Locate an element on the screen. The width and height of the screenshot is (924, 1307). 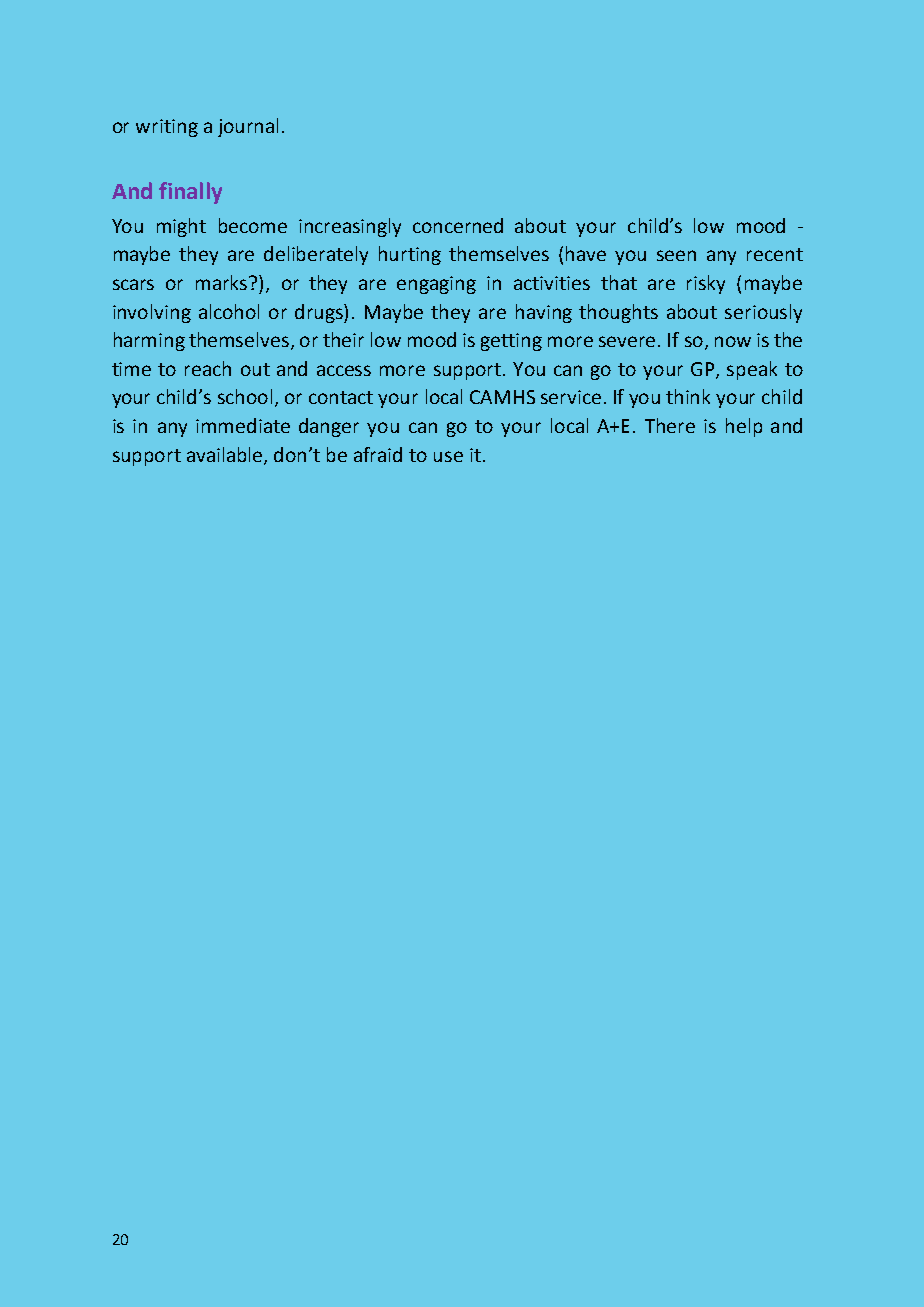
journal is located at coordinates (248, 127).
